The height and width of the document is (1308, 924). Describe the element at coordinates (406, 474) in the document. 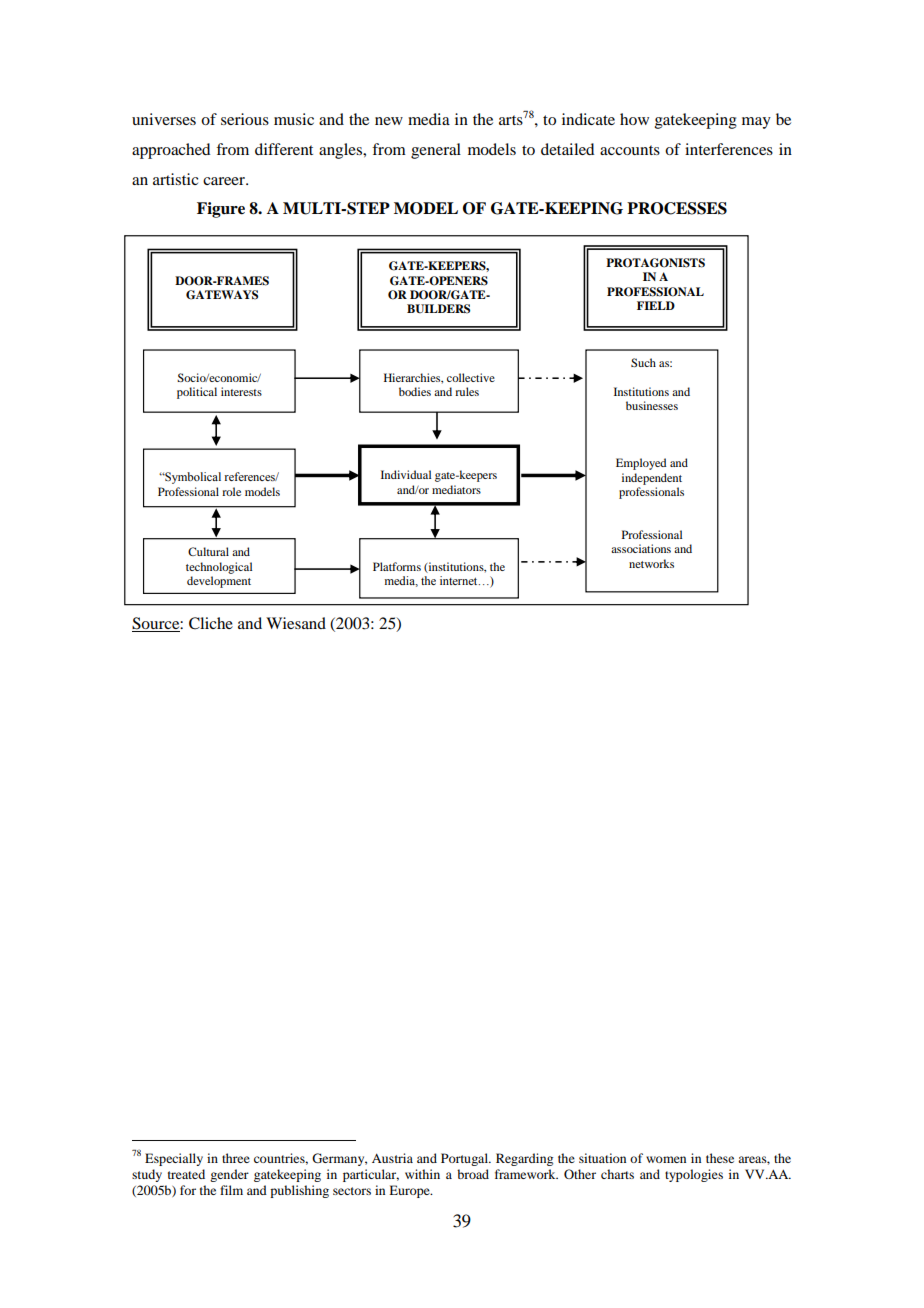

I see `Individual` at that location.
